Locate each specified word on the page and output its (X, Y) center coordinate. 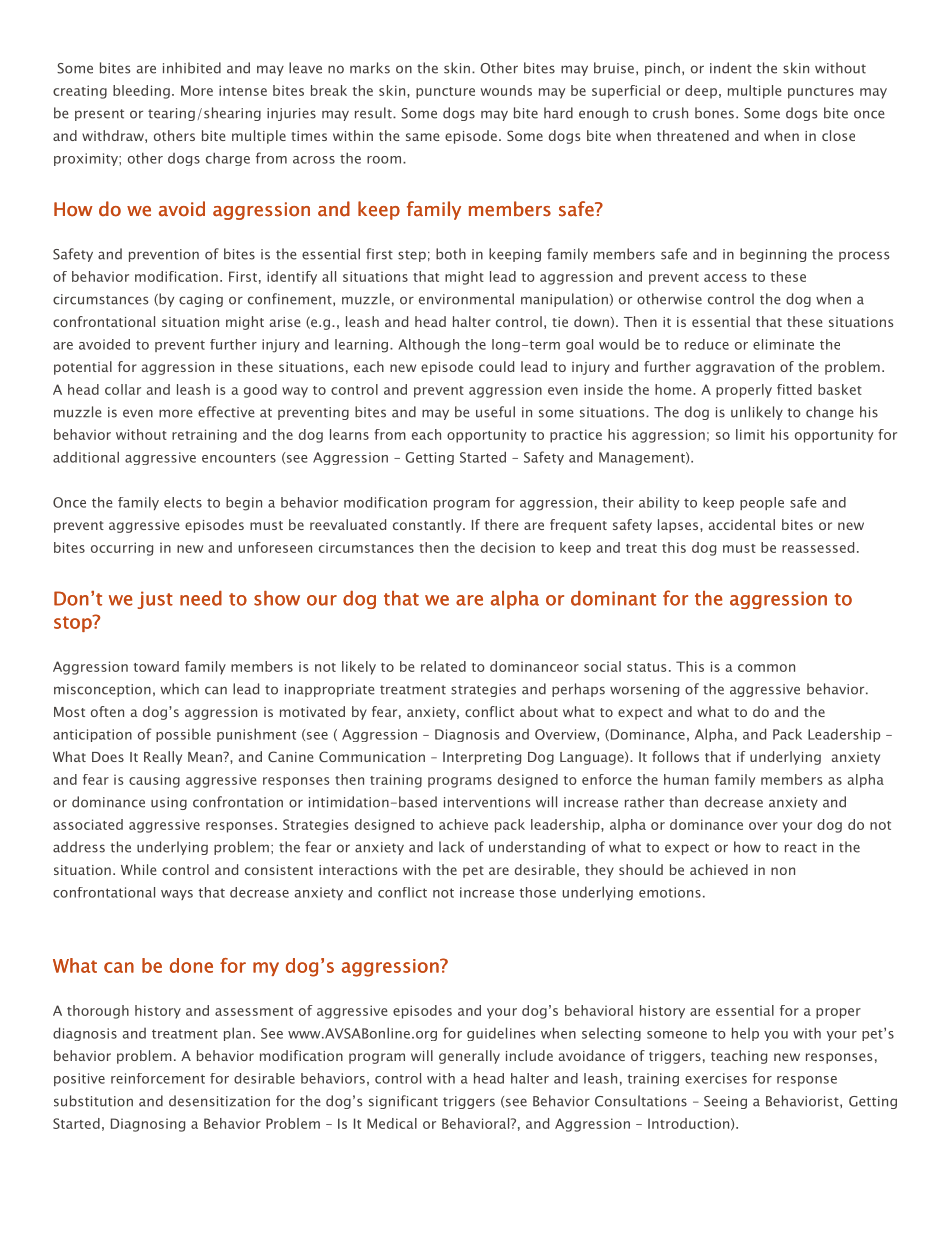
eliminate (783, 344)
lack (451, 847)
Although (428, 346)
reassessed (818, 547)
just (155, 600)
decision (508, 547)
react (801, 848)
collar (123, 389)
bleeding (141, 92)
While (139, 869)
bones (714, 113)
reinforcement (158, 1078)
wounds (506, 90)
